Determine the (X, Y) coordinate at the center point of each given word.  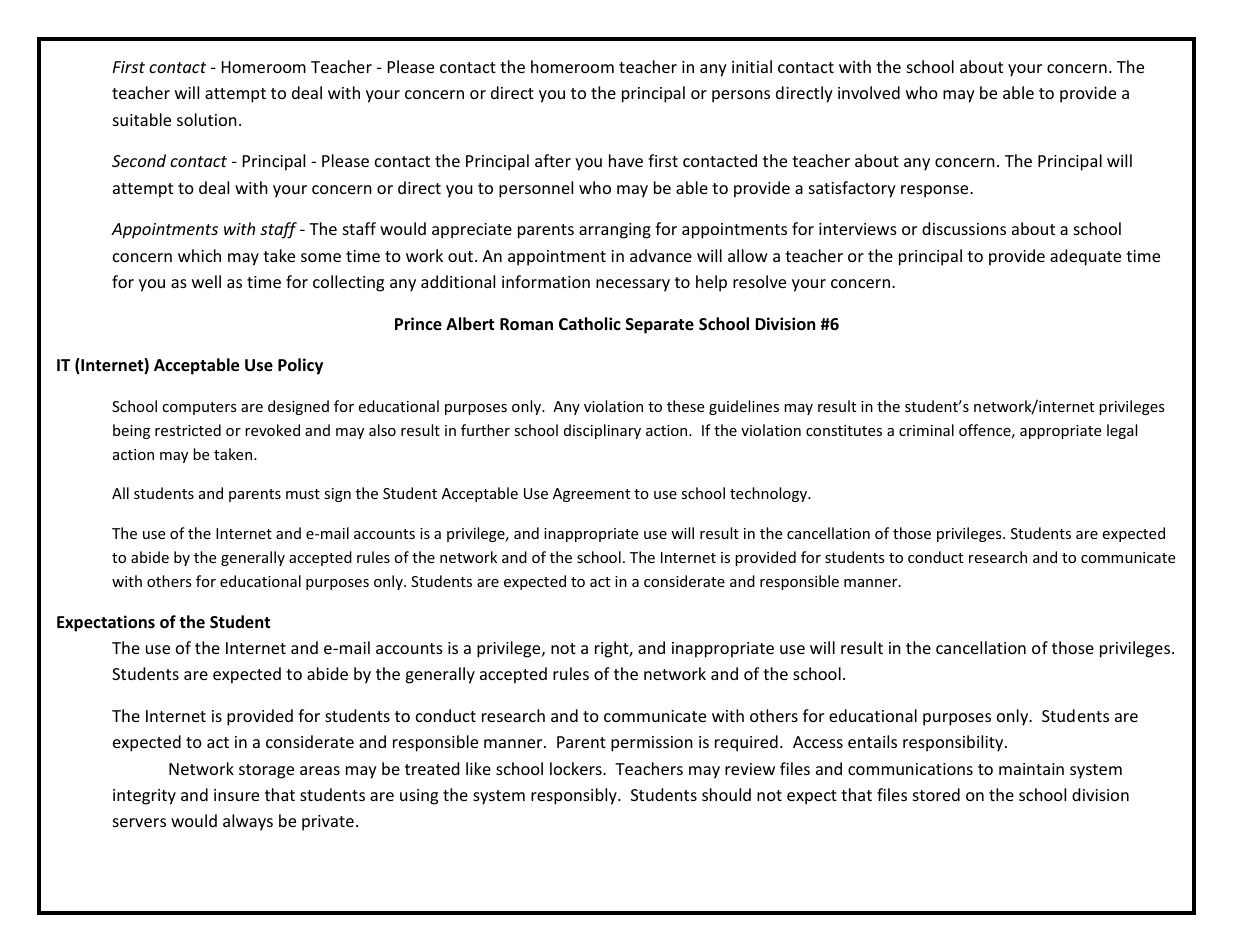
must (303, 494)
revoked (272, 430)
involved (869, 92)
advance (661, 255)
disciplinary (602, 431)
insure (236, 795)
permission (652, 744)
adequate (1085, 257)
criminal (926, 430)
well (206, 281)
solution (207, 119)
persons (741, 96)
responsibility (954, 743)
